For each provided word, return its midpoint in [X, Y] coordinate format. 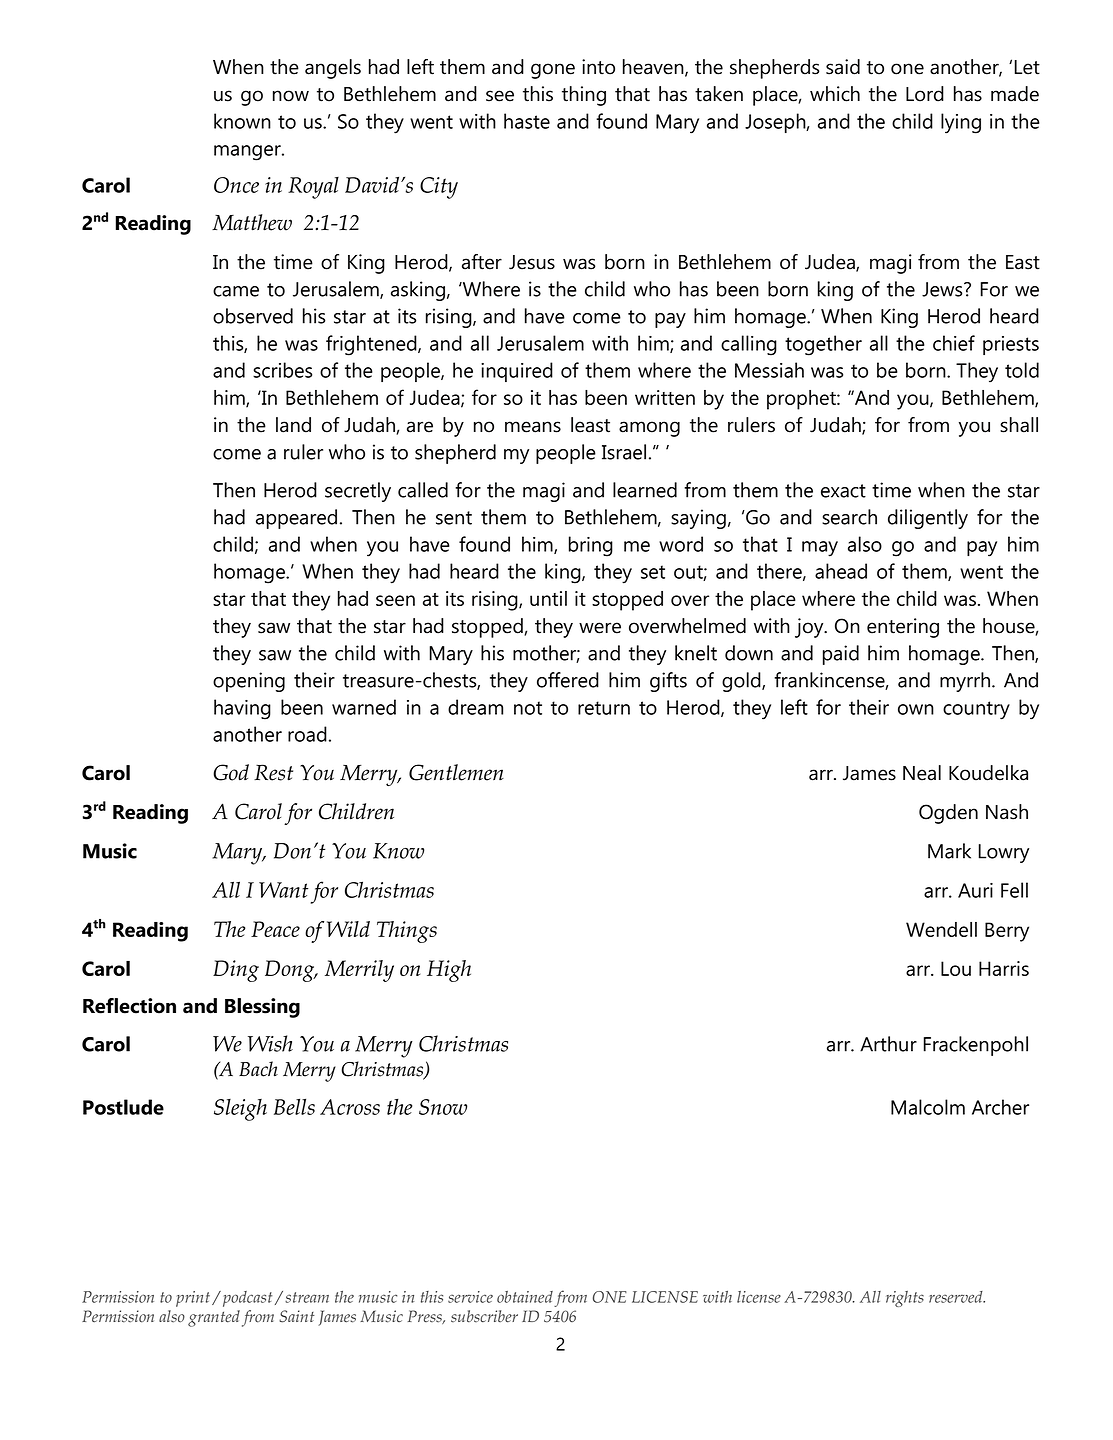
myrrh [966, 682]
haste [527, 121]
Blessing [262, 1008]
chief [954, 343]
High [449, 971]
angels [333, 69]
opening [249, 682]
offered [568, 680]
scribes [282, 370]
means [533, 427]
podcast [246, 1299]
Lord [925, 94]
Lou [956, 968]
